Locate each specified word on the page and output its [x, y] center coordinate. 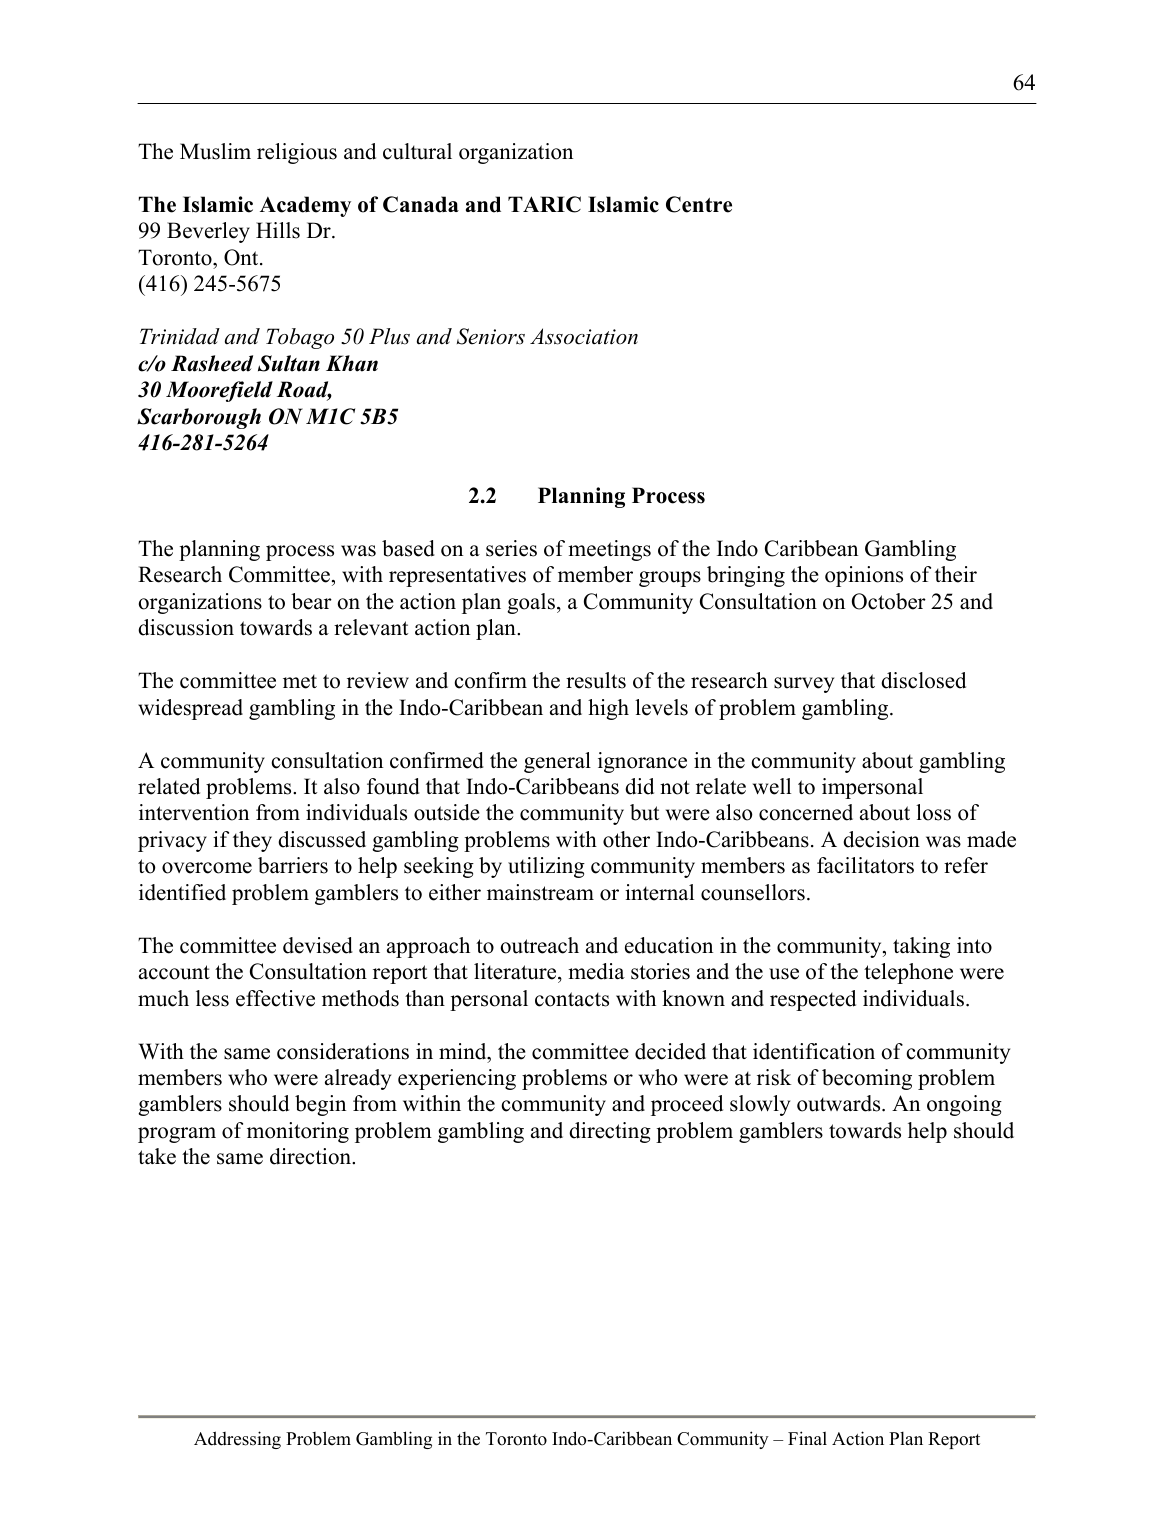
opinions [864, 576]
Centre [699, 204]
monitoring [298, 1132]
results [596, 680]
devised [318, 945]
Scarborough [199, 418]
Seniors [491, 336]
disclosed [923, 680]
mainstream [540, 892]
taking [921, 947]
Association [584, 336]
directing [610, 1132]
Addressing [237, 1440]
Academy [305, 206]
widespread [190, 709]
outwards [840, 1103]
